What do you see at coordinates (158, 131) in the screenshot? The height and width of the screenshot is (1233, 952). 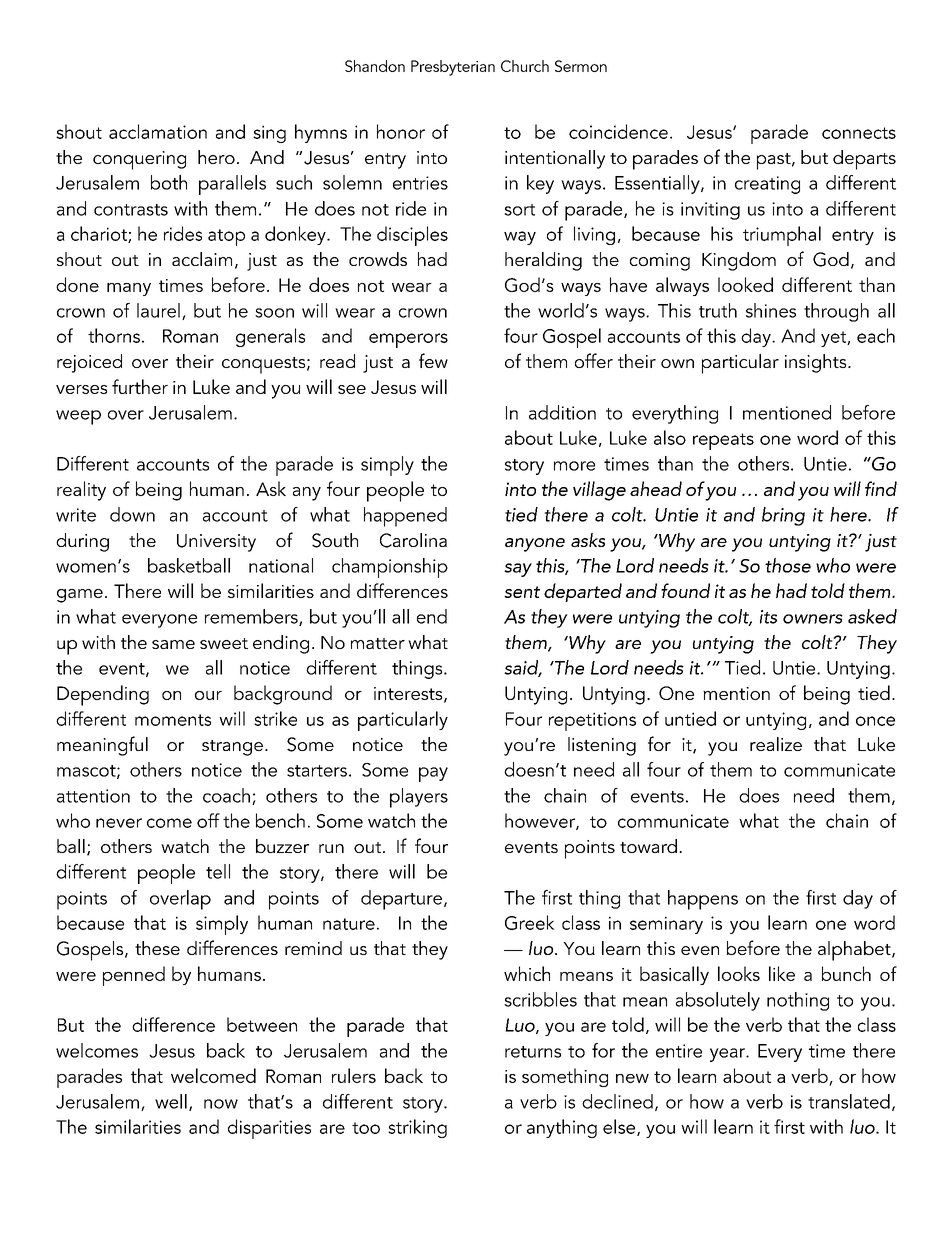 I see `acclamation` at bounding box center [158, 131].
